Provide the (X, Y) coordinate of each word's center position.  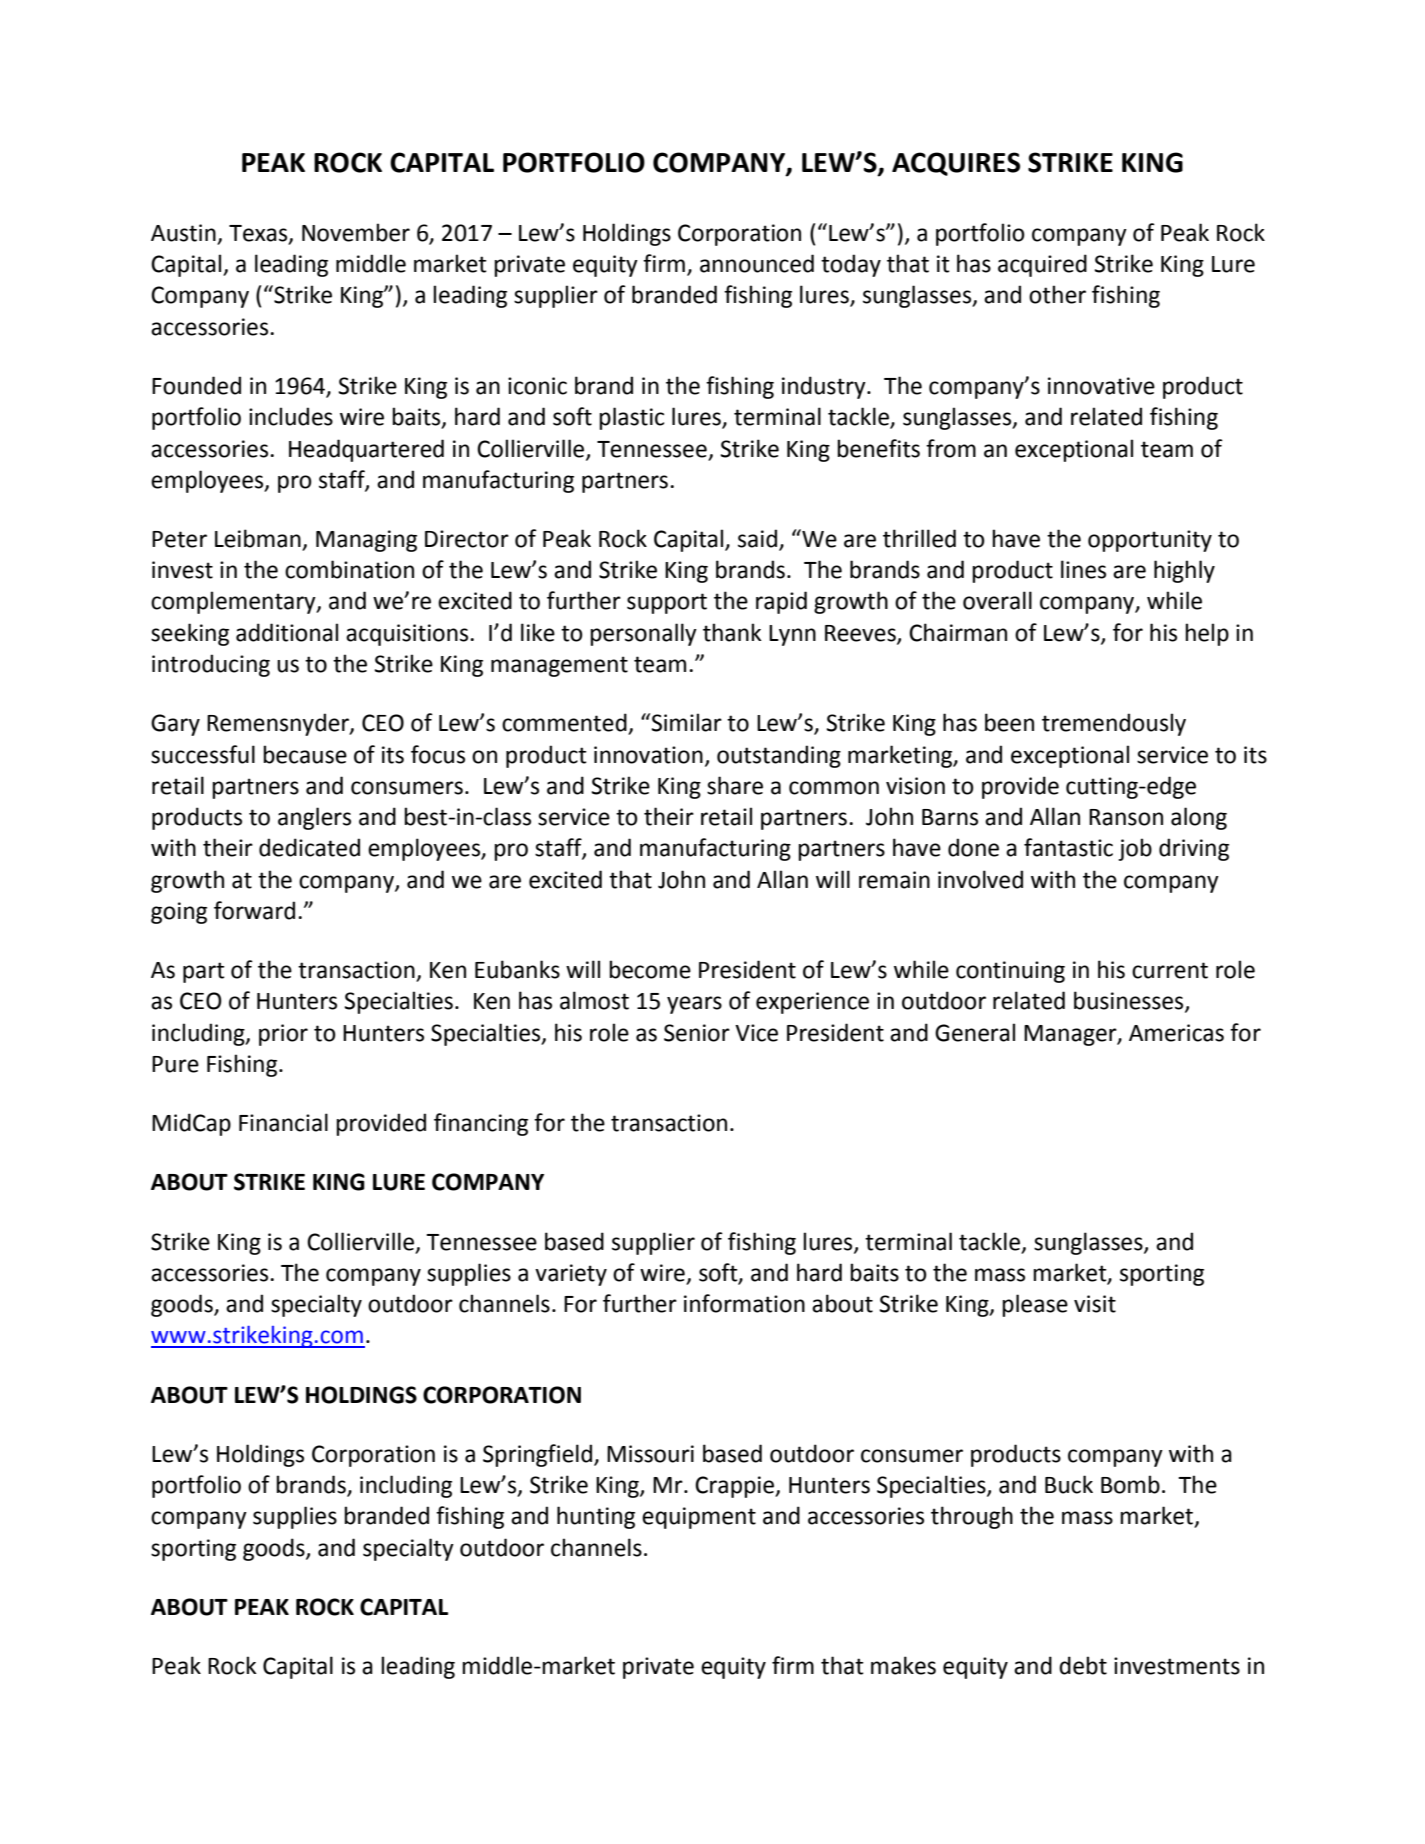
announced (757, 263)
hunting (596, 1517)
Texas (259, 234)
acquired (1042, 265)
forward (254, 910)
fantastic (1068, 847)
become (650, 969)
